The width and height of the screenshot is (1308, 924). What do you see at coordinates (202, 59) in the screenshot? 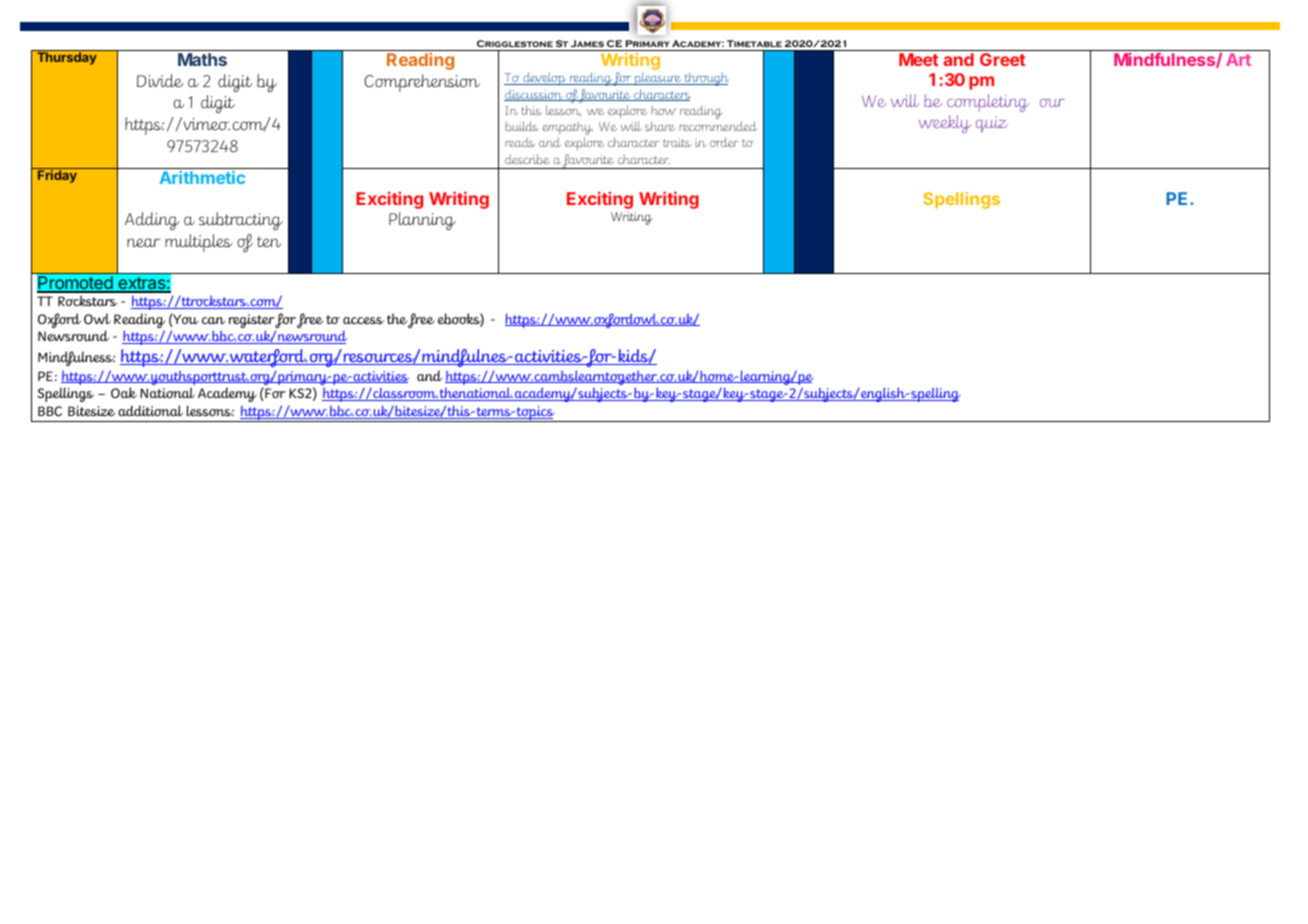
I see `Maths` at bounding box center [202, 59].
